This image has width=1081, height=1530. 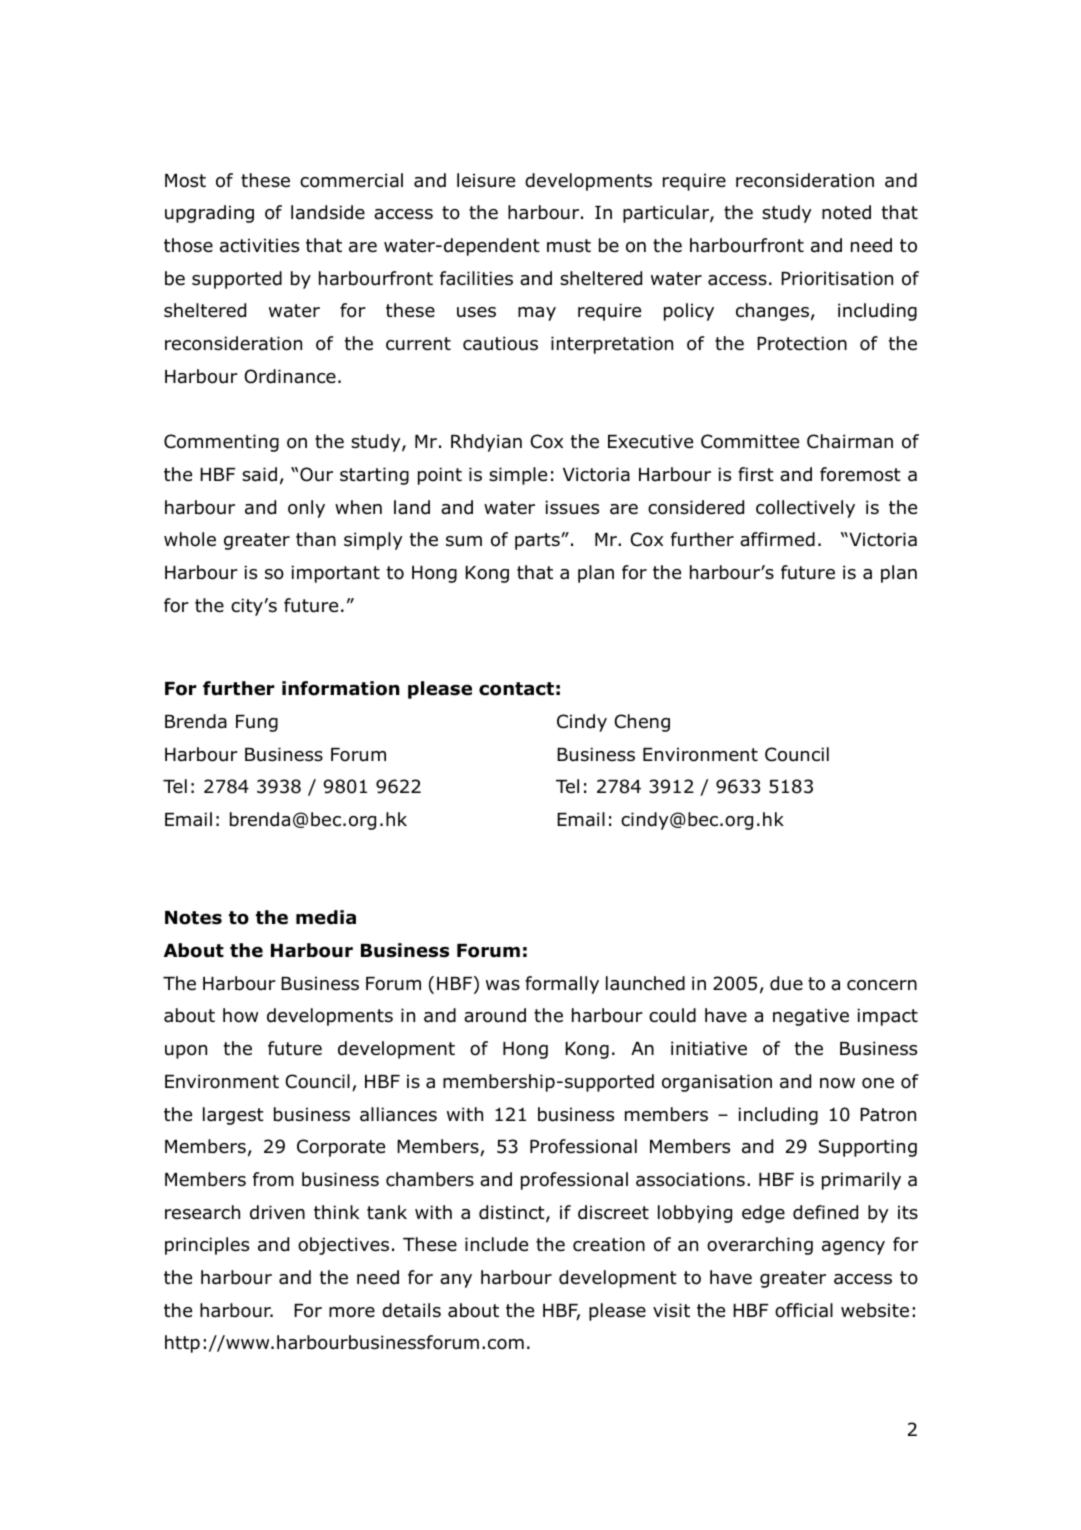 I want to click on principles, so click(x=207, y=1246).
